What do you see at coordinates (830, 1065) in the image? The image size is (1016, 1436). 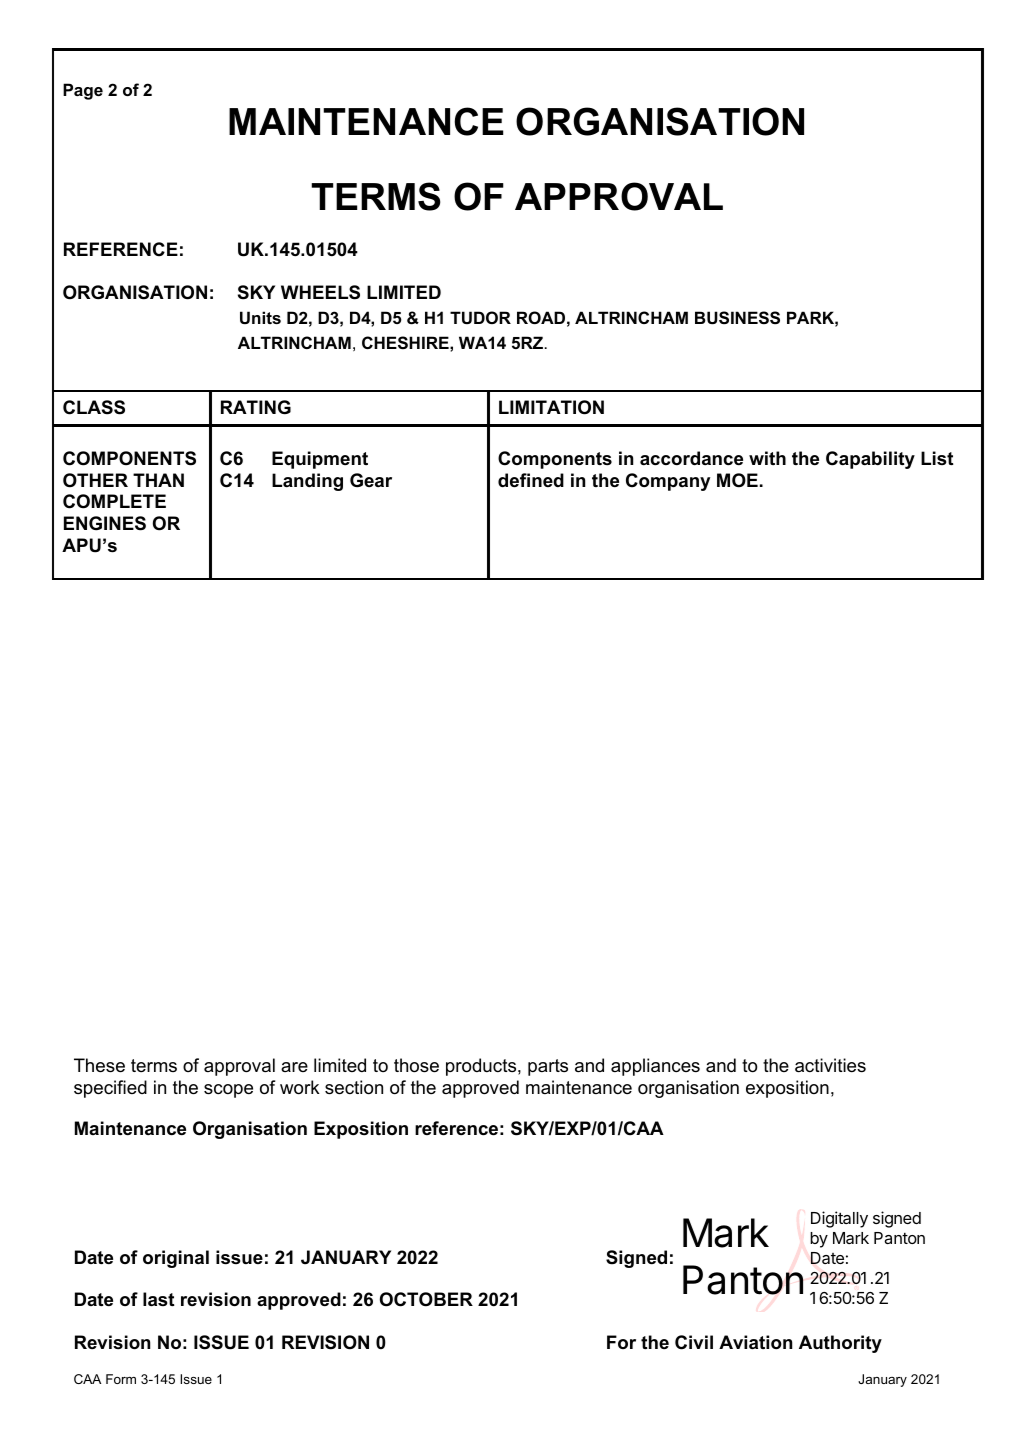 I see `activities` at bounding box center [830, 1065].
